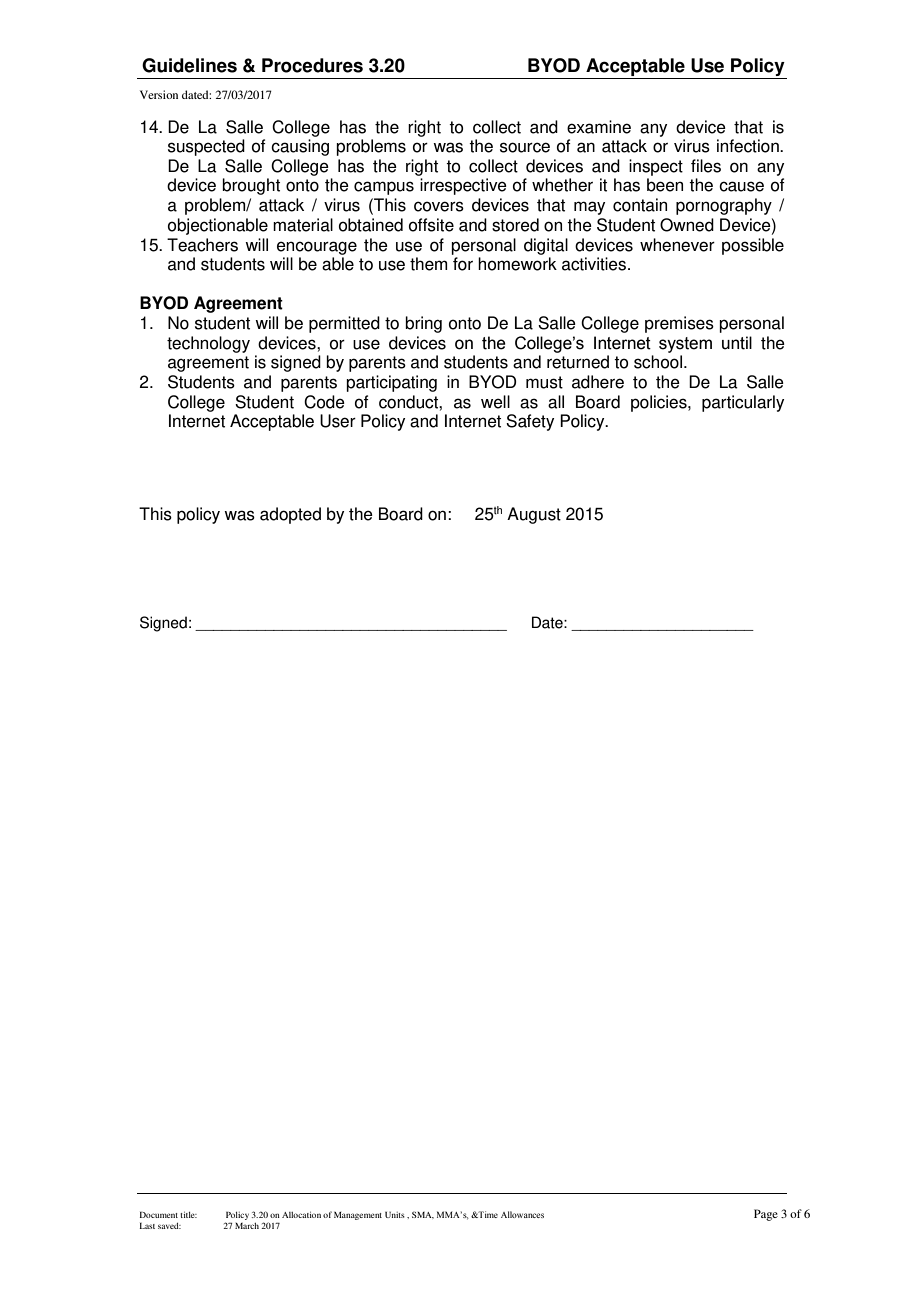 This document has width=924, height=1308. I want to click on files, so click(706, 166).
